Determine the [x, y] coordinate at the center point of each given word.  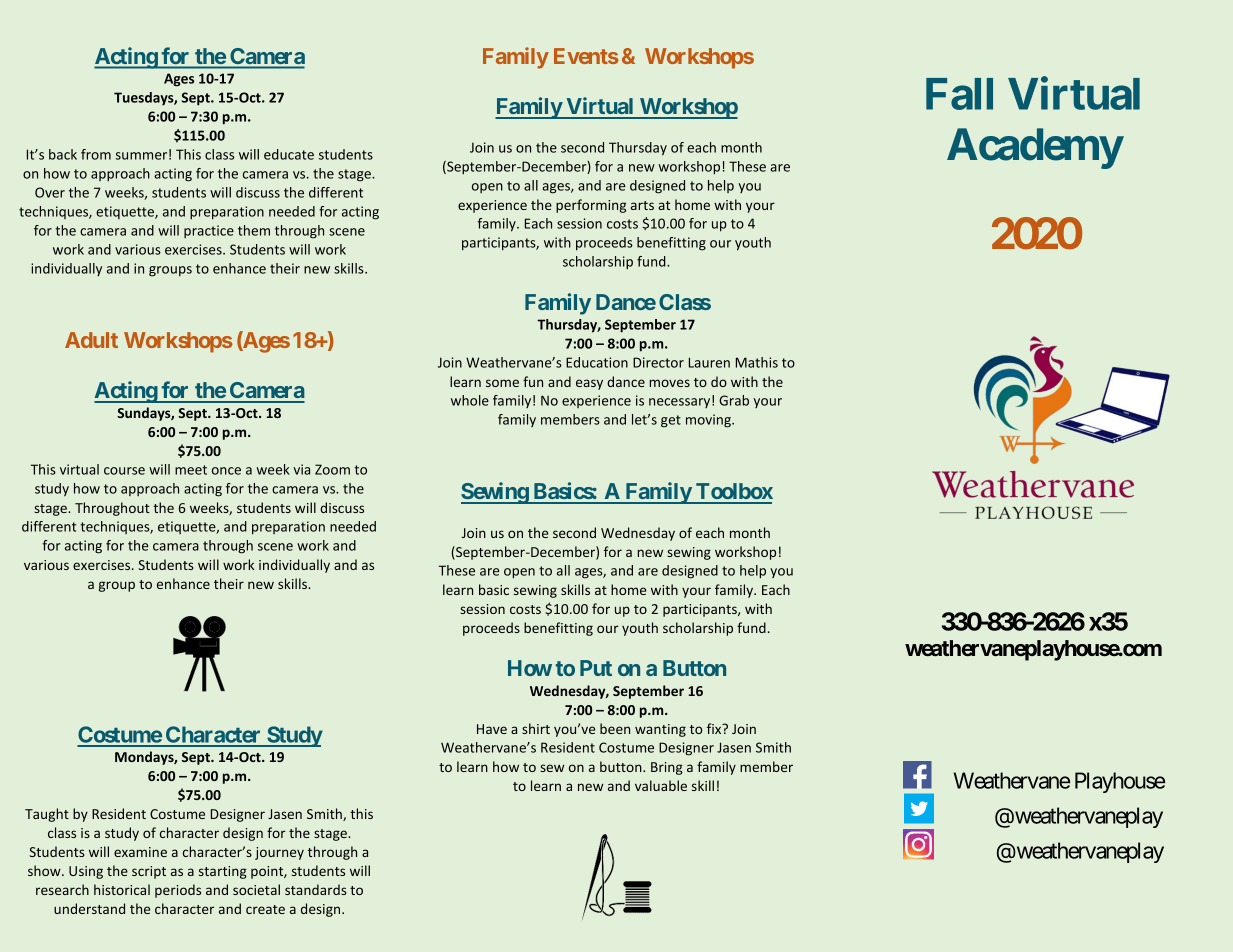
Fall [959, 94]
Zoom [332, 469]
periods [178, 891]
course [124, 471]
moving [709, 421]
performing [591, 206]
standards [316, 889]
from [96, 154]
